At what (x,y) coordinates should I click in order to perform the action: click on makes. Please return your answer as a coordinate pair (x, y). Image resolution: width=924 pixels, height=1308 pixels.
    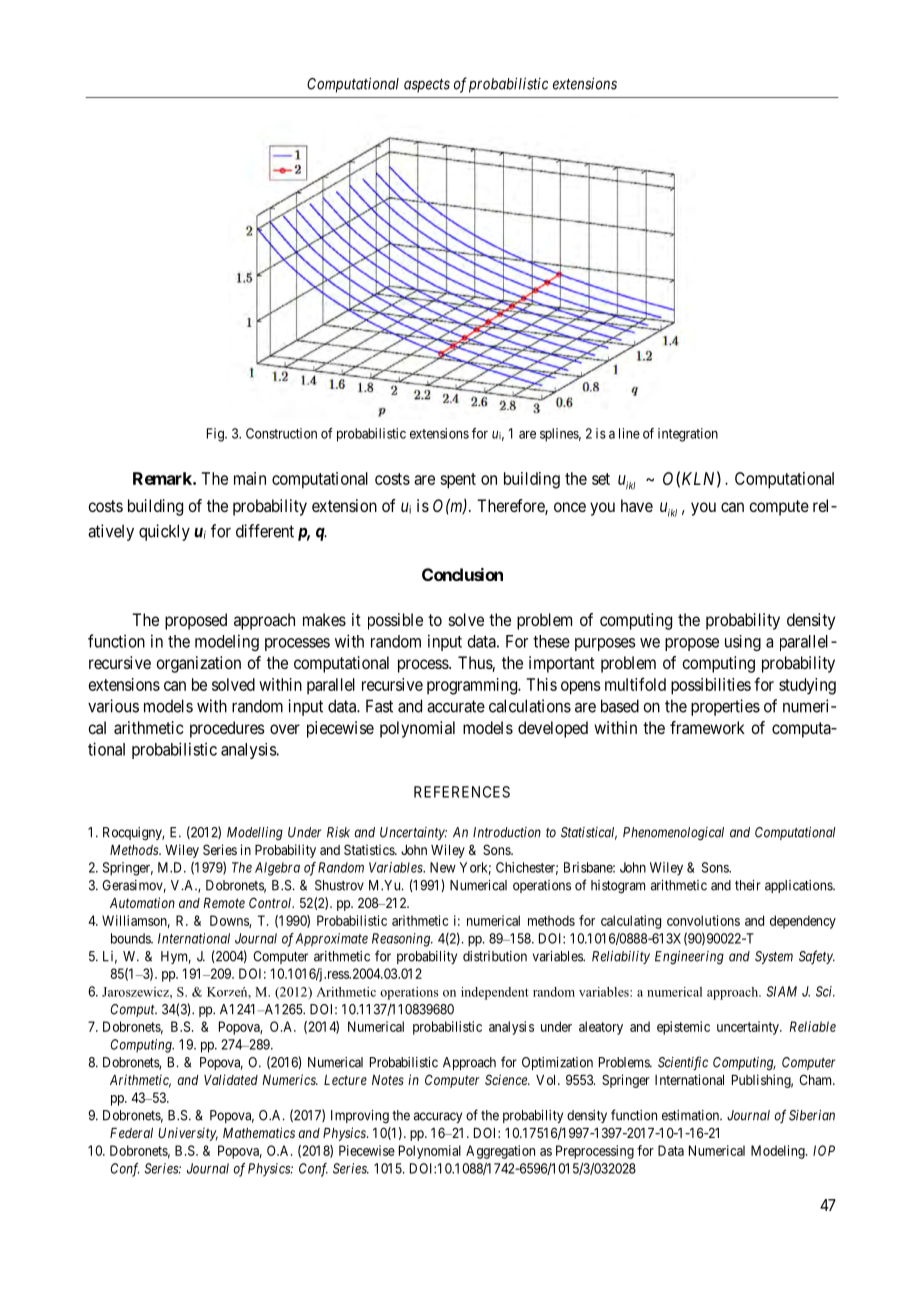
    Looking at the image, I should click on (324, 619).
